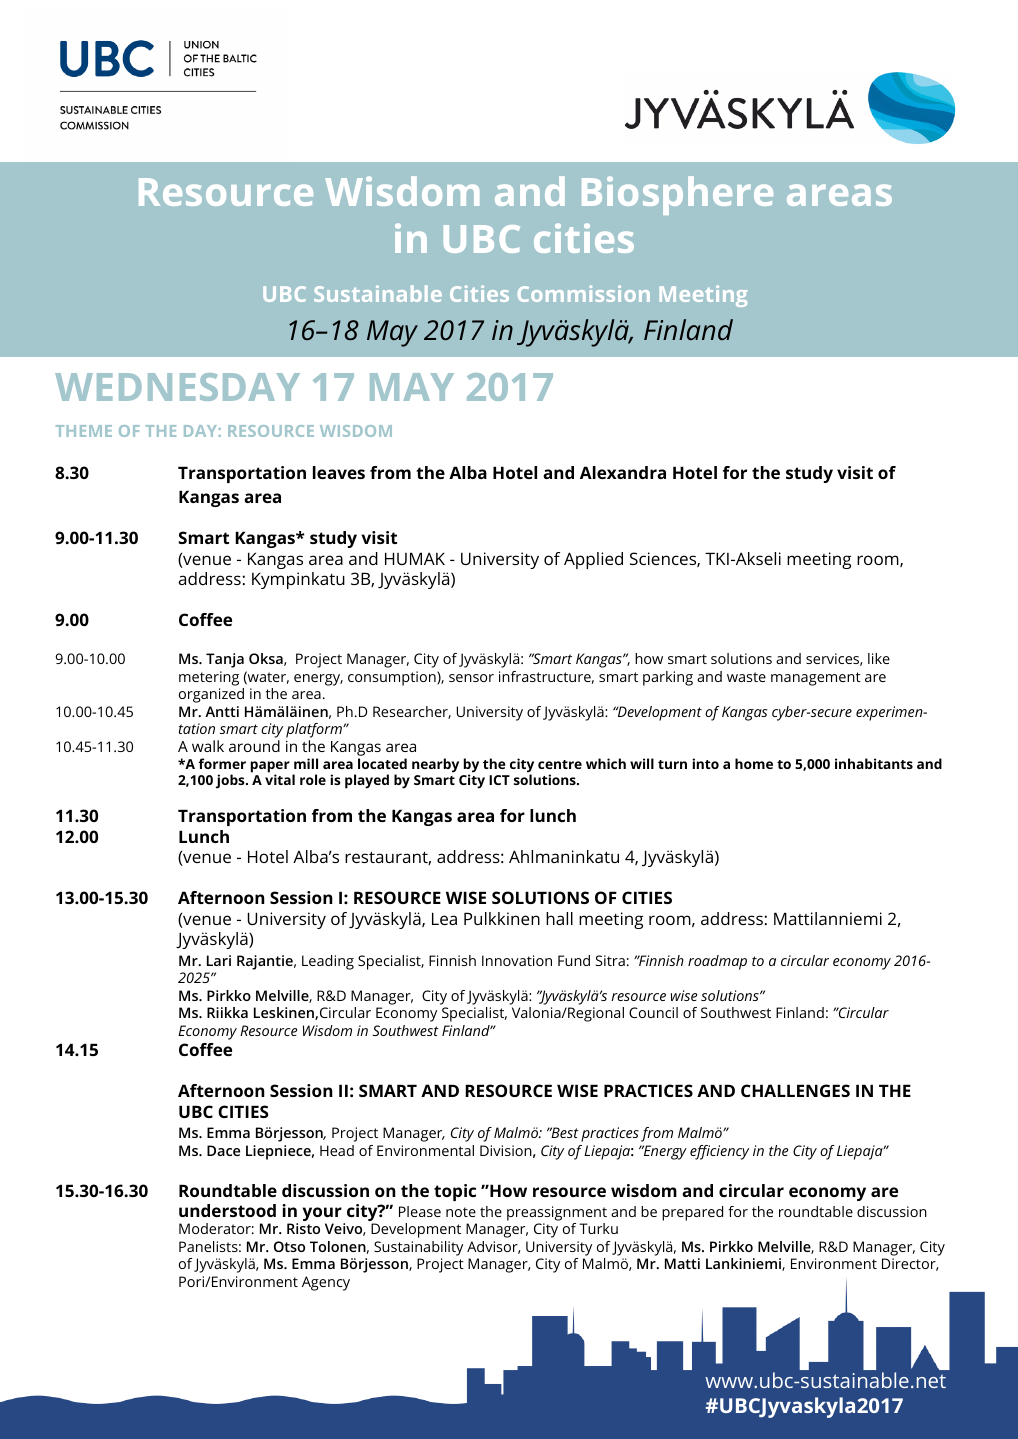  Describe the element at coordinates (517, 960) in the screenshot. I see `Innovation` at that location.
